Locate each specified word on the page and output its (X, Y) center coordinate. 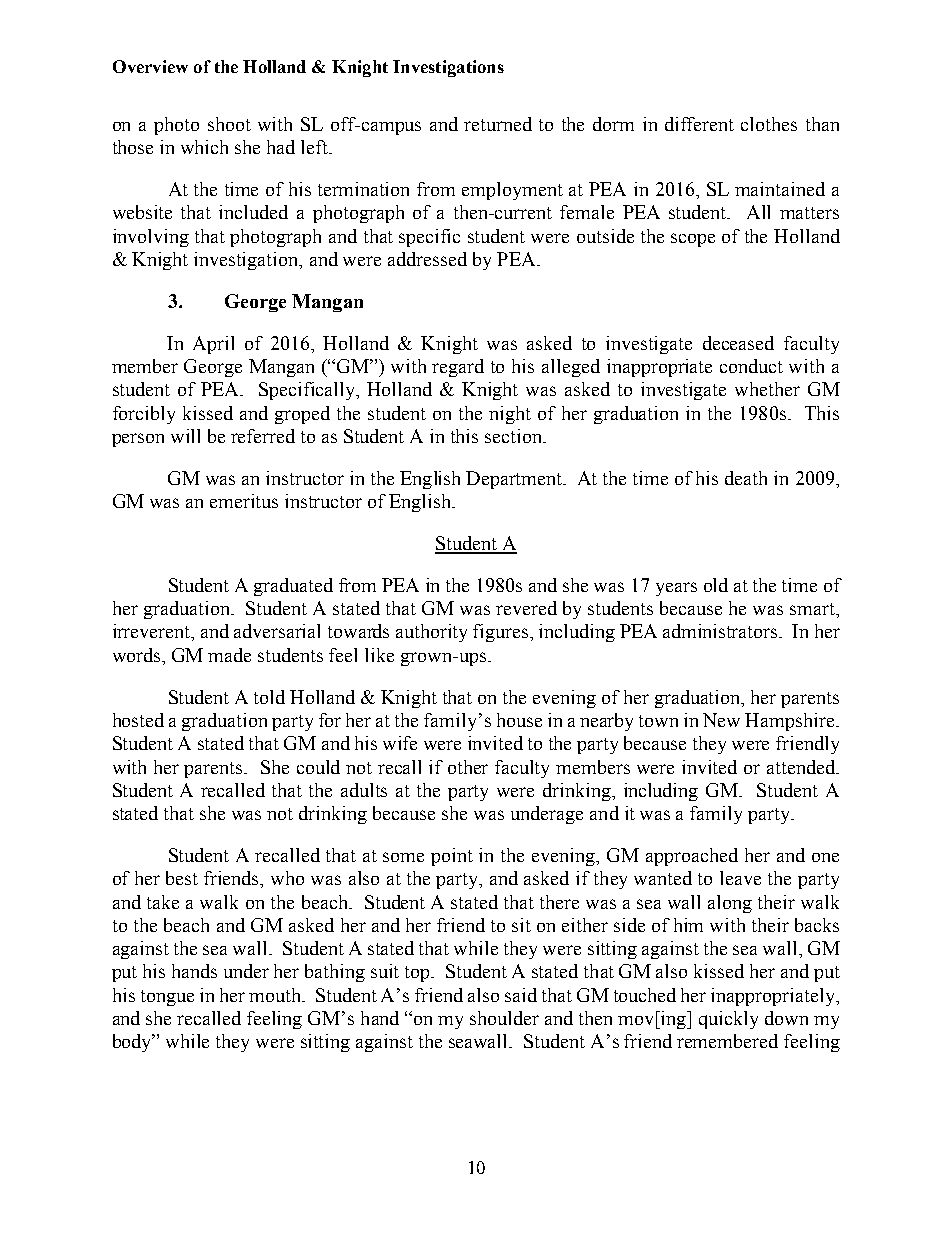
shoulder (504, 1018)
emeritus (244, 501)
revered (526, 608)
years (676, 589)
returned (498, 124)
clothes (769, 124)
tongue (167, 998)
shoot (229, 124)
